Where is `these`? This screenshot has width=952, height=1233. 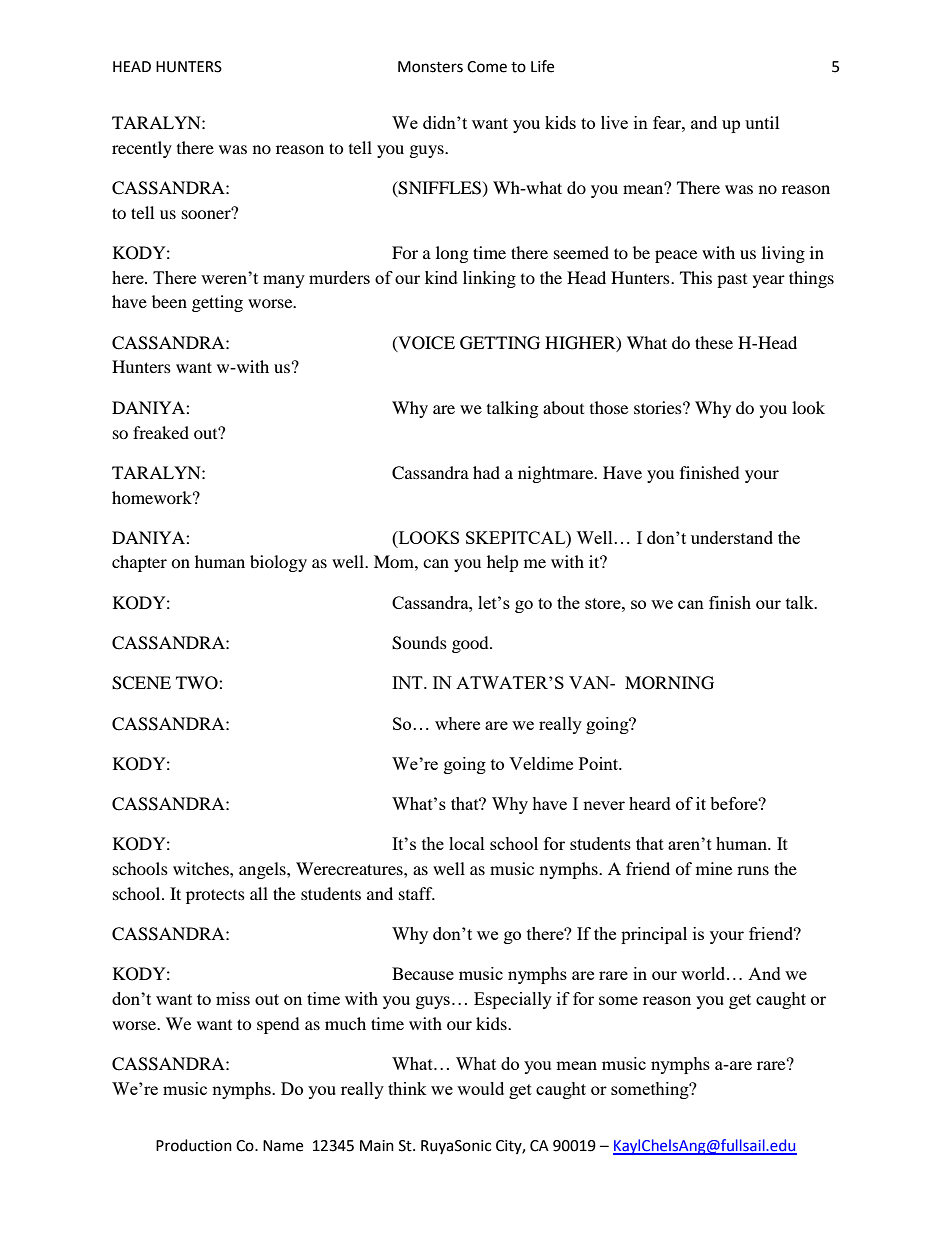 these is located at coordinates (714, 342).
